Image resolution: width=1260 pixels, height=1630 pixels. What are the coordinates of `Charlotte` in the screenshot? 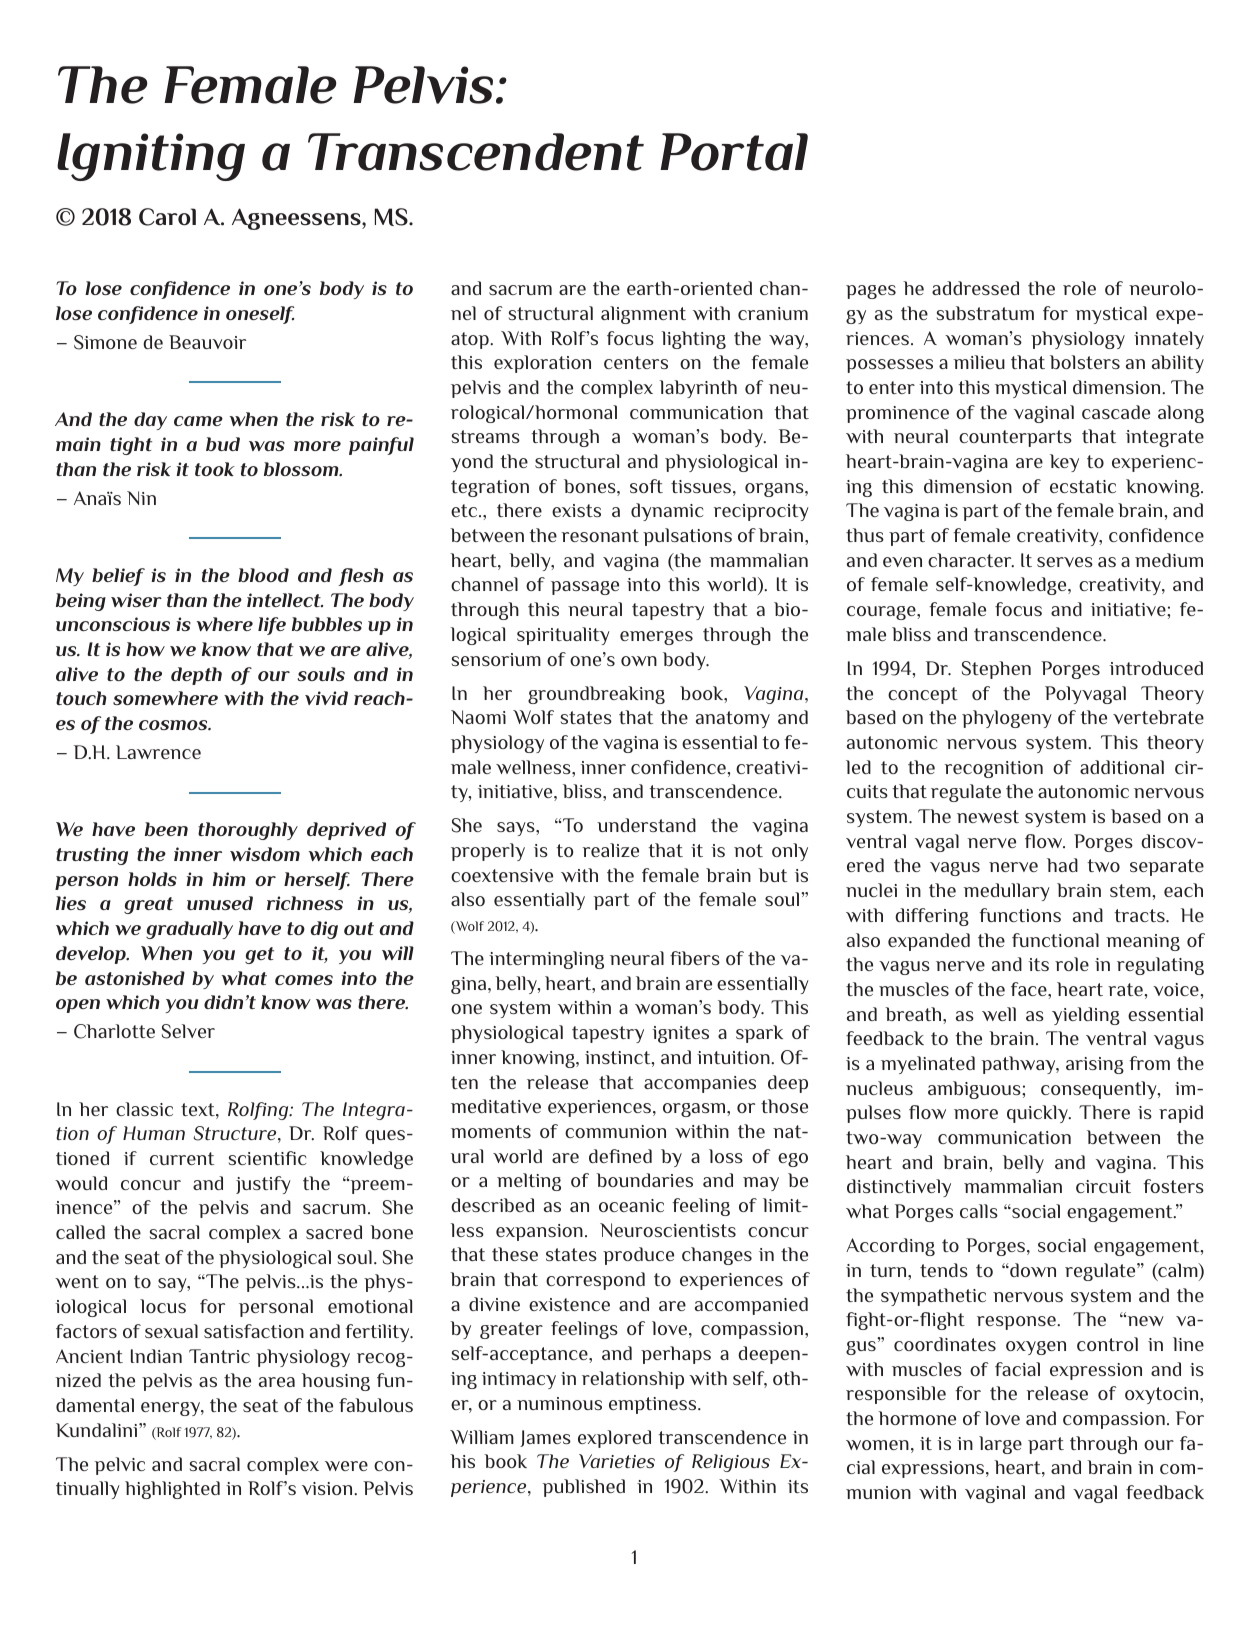 It's located at (114, 1031).
